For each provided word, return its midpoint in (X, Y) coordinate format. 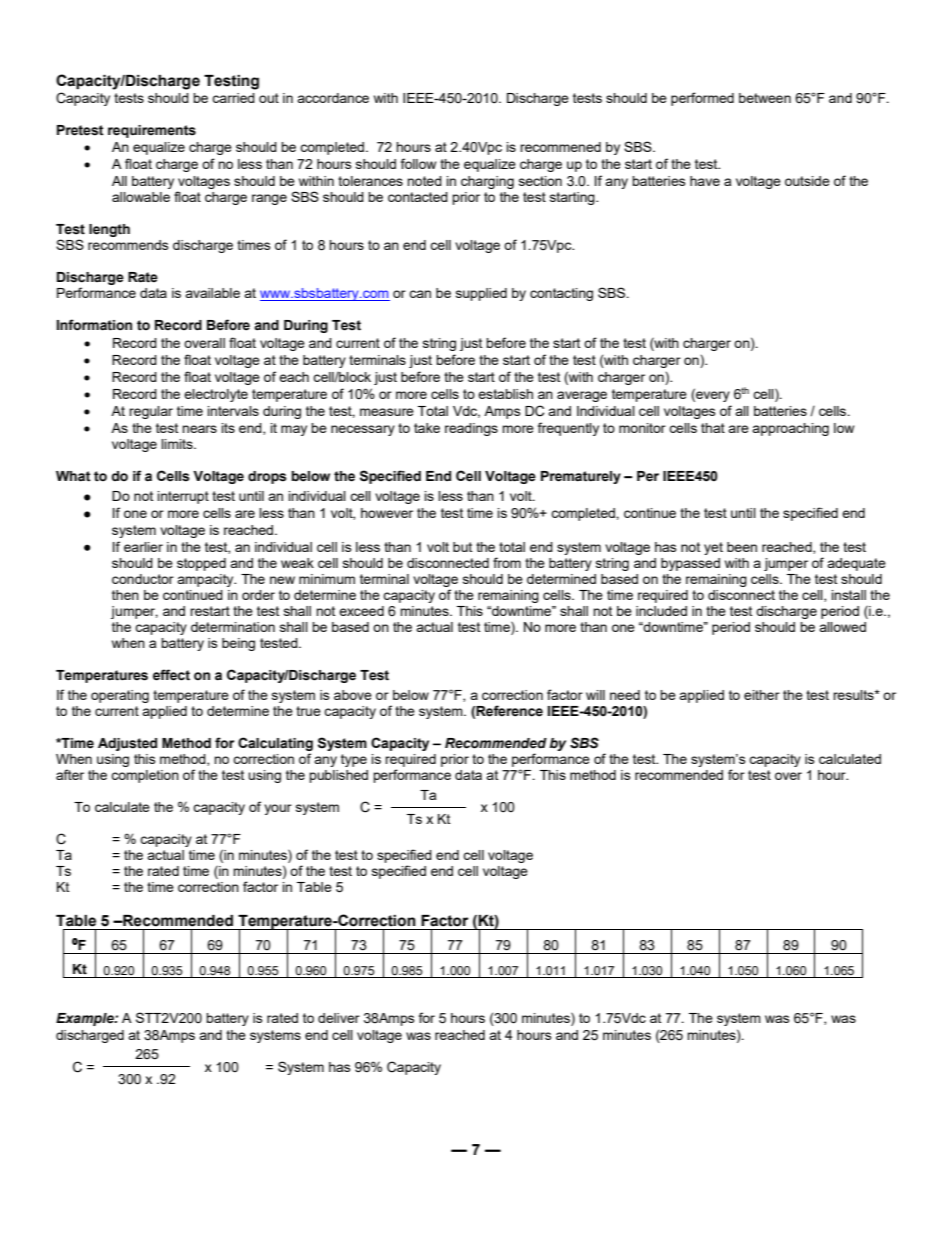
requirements (152, 131)
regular (151, 412)
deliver (339, 1018)
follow (418, 163)
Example (86, 1019)
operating (120, 696)
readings (471, 429)
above (353, 695)
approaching (790, 429)
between (765, 98)
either (762, 695)
